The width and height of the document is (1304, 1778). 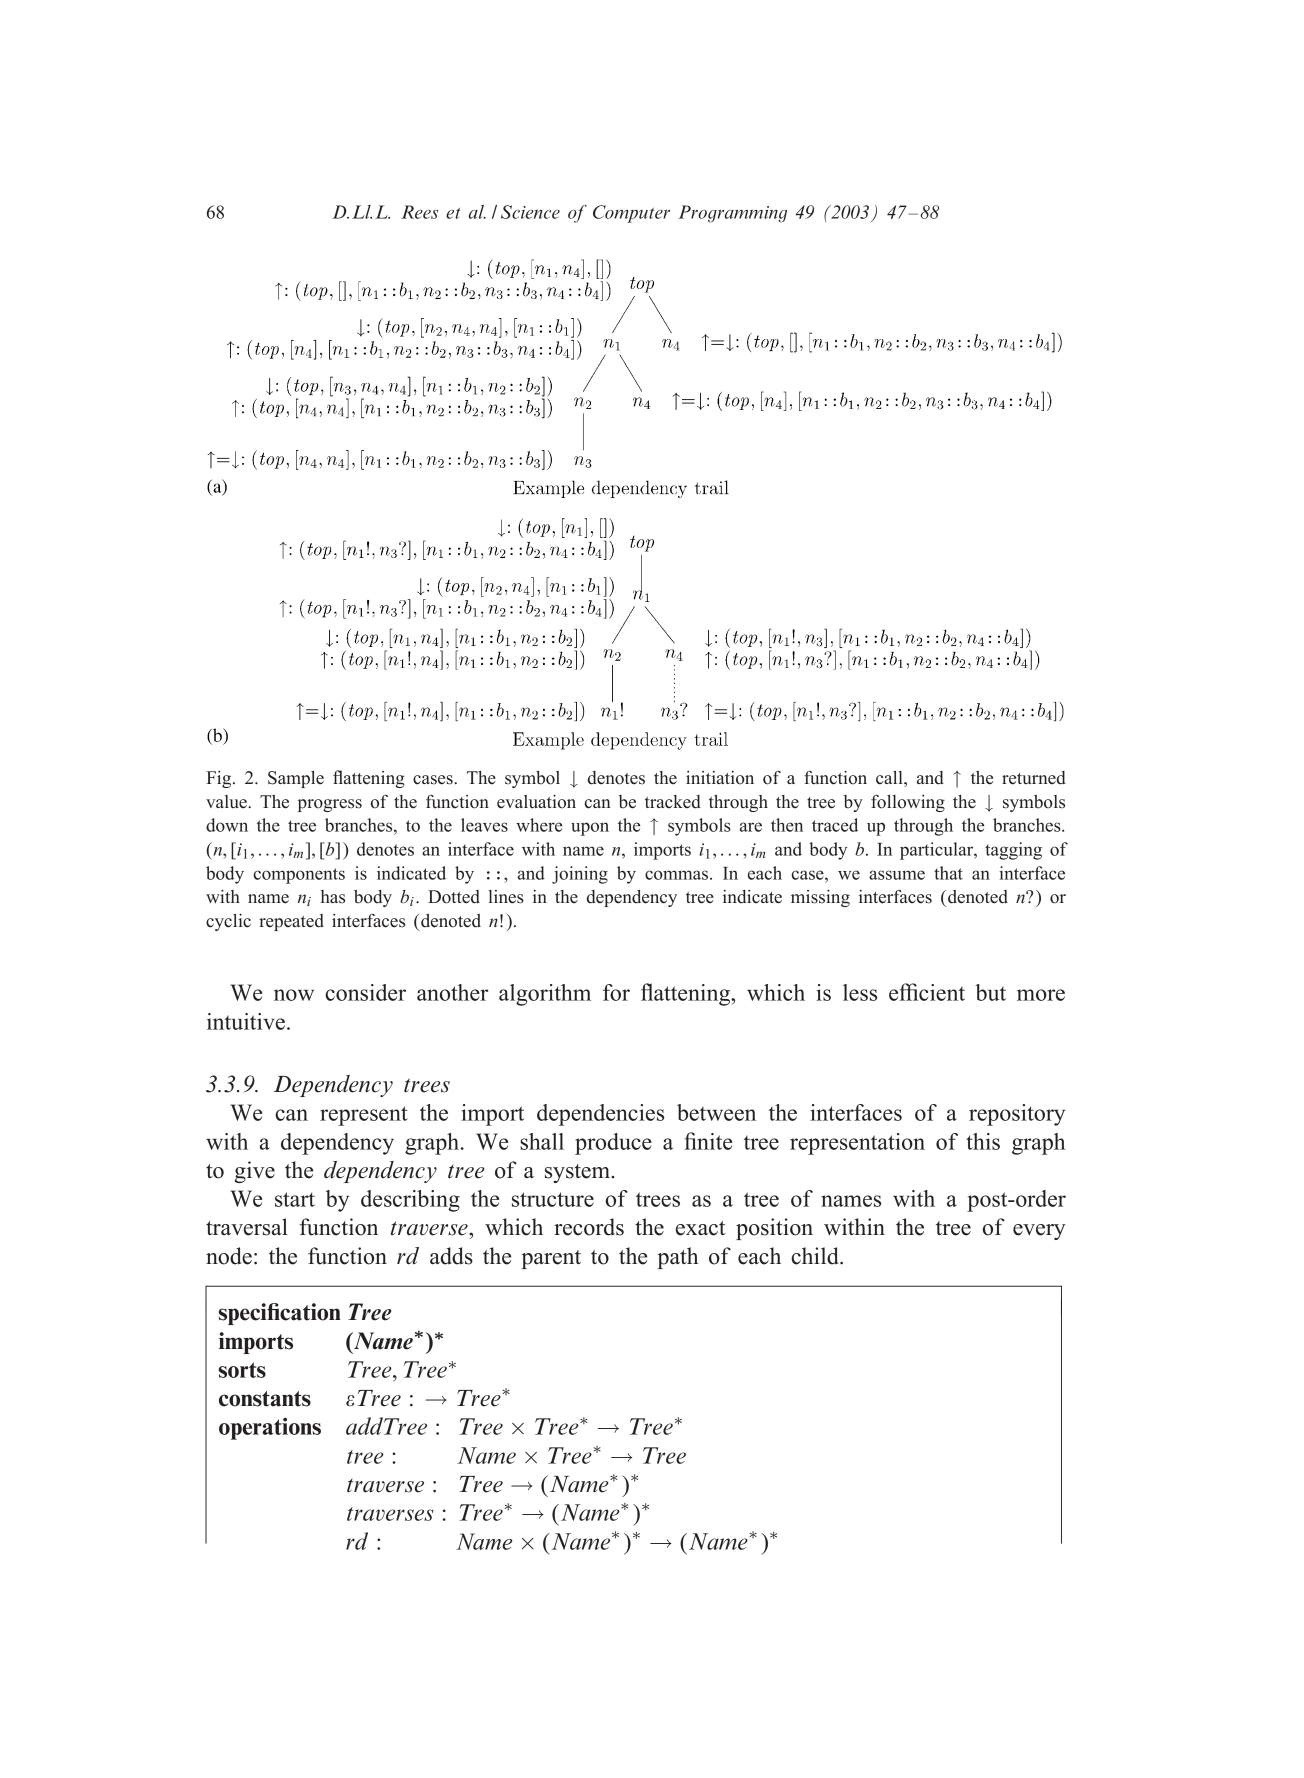 What do you see at coordinates (330, 805) in the document?
I see `progress` at bounding box center [330, 805].
